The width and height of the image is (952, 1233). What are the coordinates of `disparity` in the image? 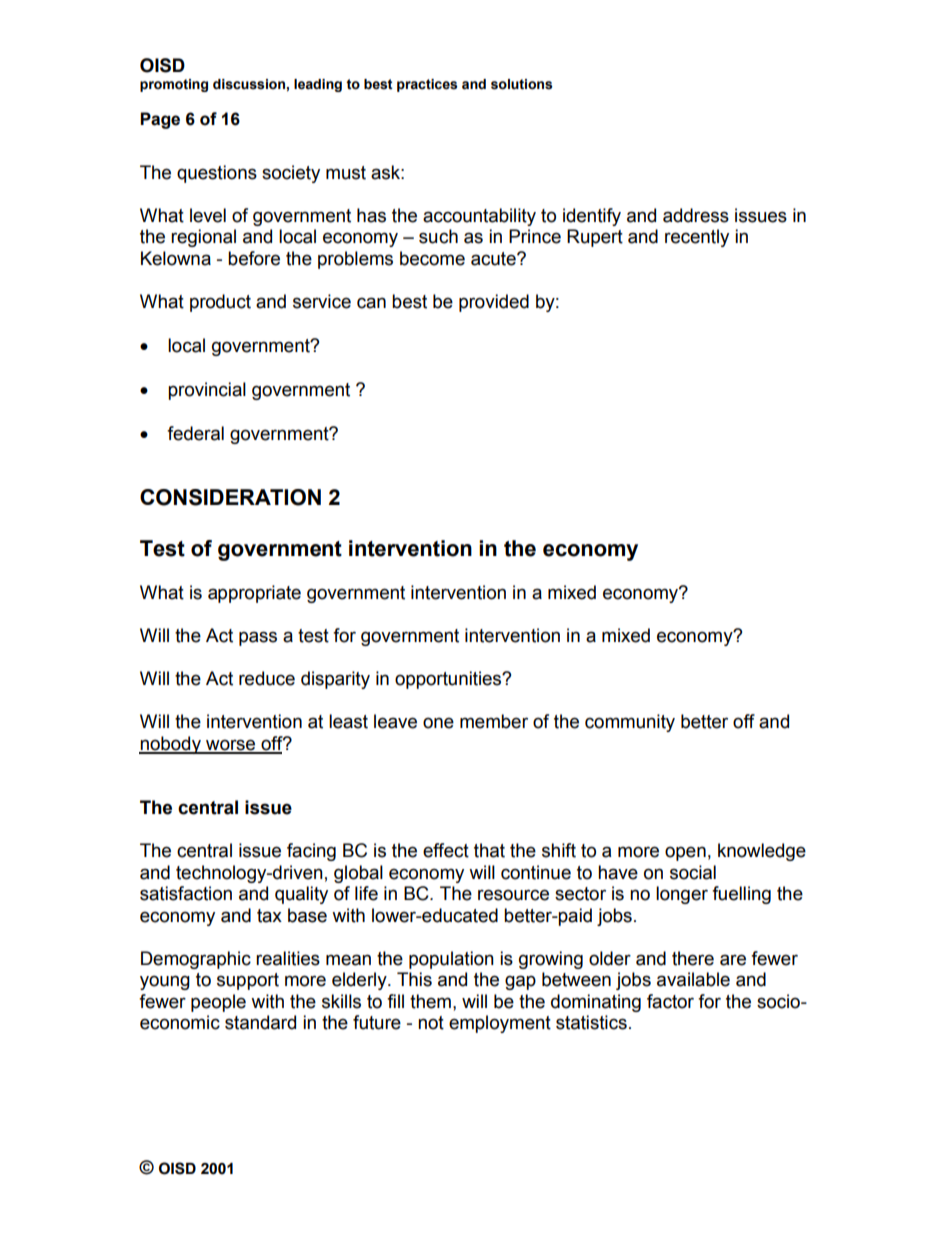 It's located at (335, 680).
